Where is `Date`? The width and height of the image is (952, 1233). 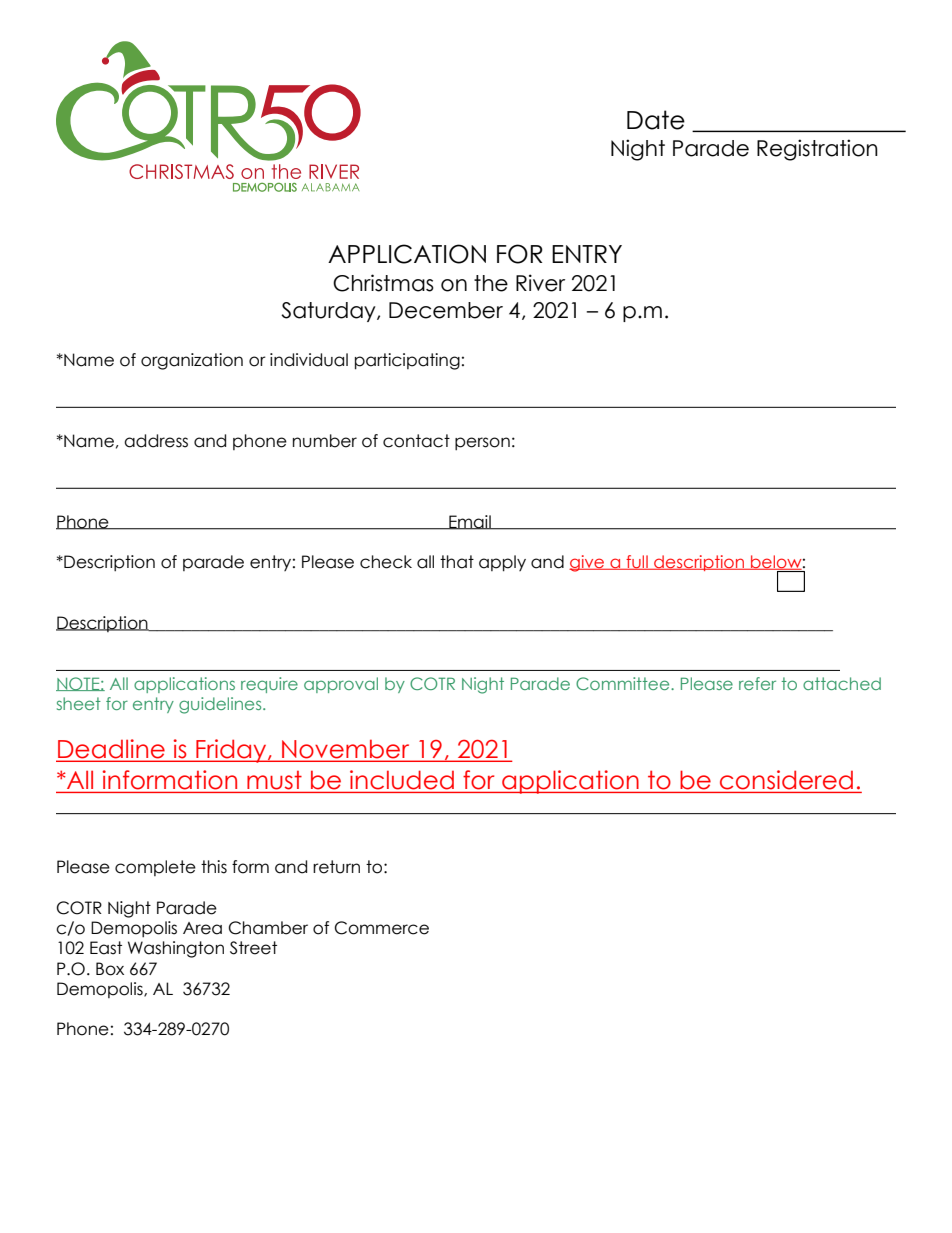 Date is located at coordinates (656, 120).
